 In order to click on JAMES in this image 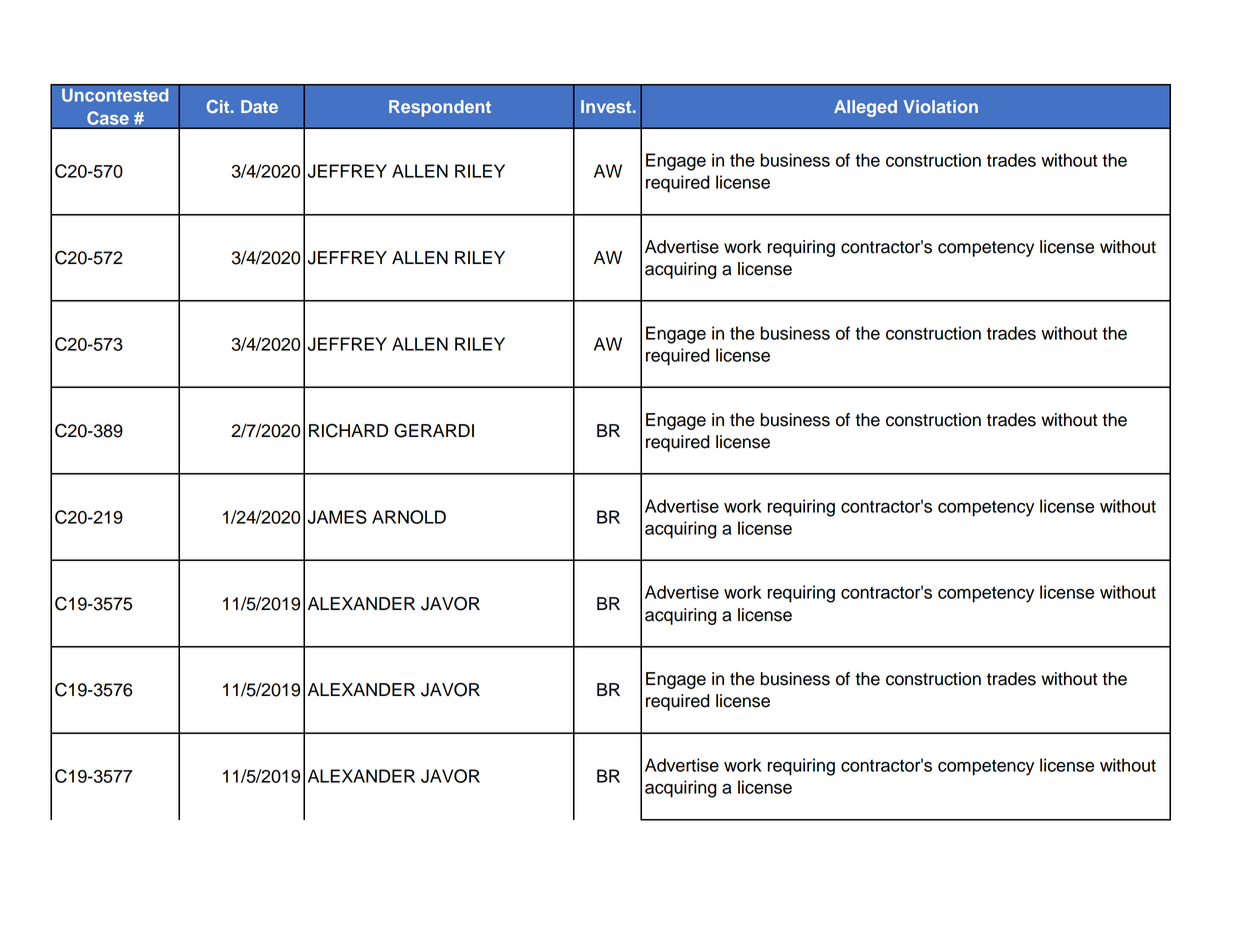, I will do `click(337, 517)`.
